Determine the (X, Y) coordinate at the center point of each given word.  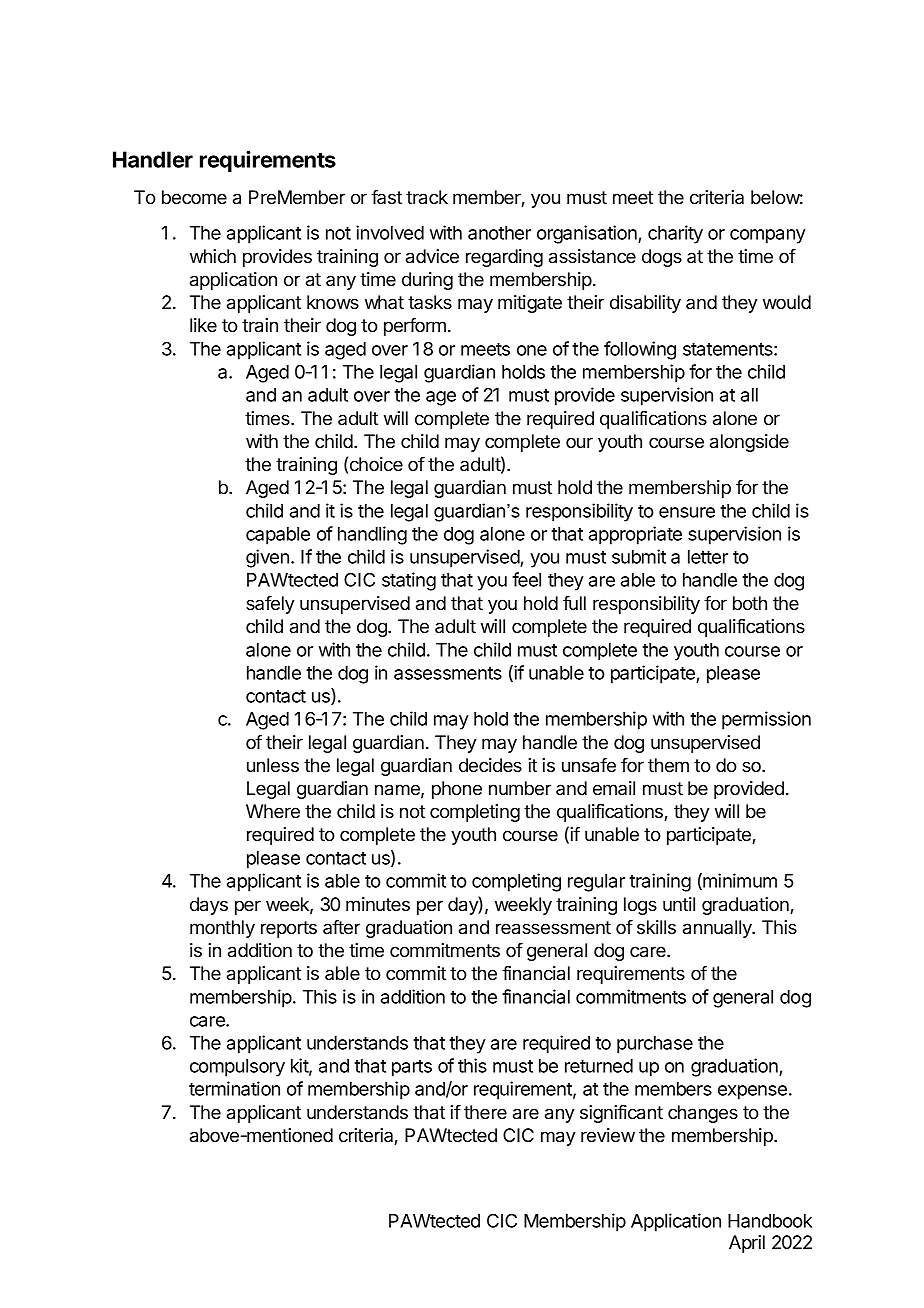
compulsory (237, 1068)
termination (234, 1088)
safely (270, 605)
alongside (749, 443)
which (213, 256)
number (520, 788)
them (668, 765)
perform (415, 327)
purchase (655, 1045)
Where (273, 811)
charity (675, 234)
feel (526, 579)
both (750, 603)
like (203, 325)
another (499, 233)
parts (412, 1068)
